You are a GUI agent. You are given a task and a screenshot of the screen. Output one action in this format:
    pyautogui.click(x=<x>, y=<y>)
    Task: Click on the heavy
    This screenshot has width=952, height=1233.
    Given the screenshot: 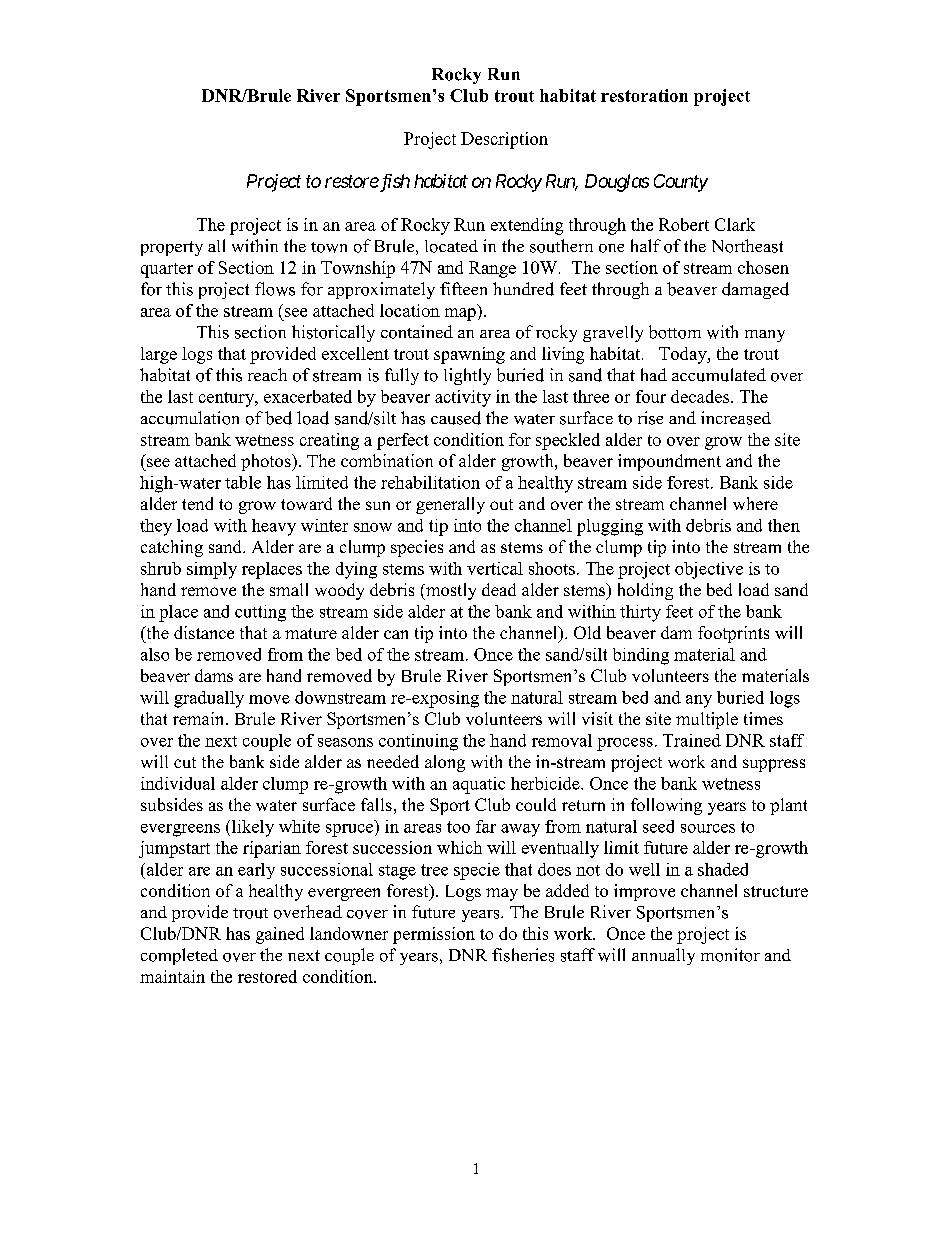 What is the action you would take?
    pyautogui.click(x=274, y=527)
